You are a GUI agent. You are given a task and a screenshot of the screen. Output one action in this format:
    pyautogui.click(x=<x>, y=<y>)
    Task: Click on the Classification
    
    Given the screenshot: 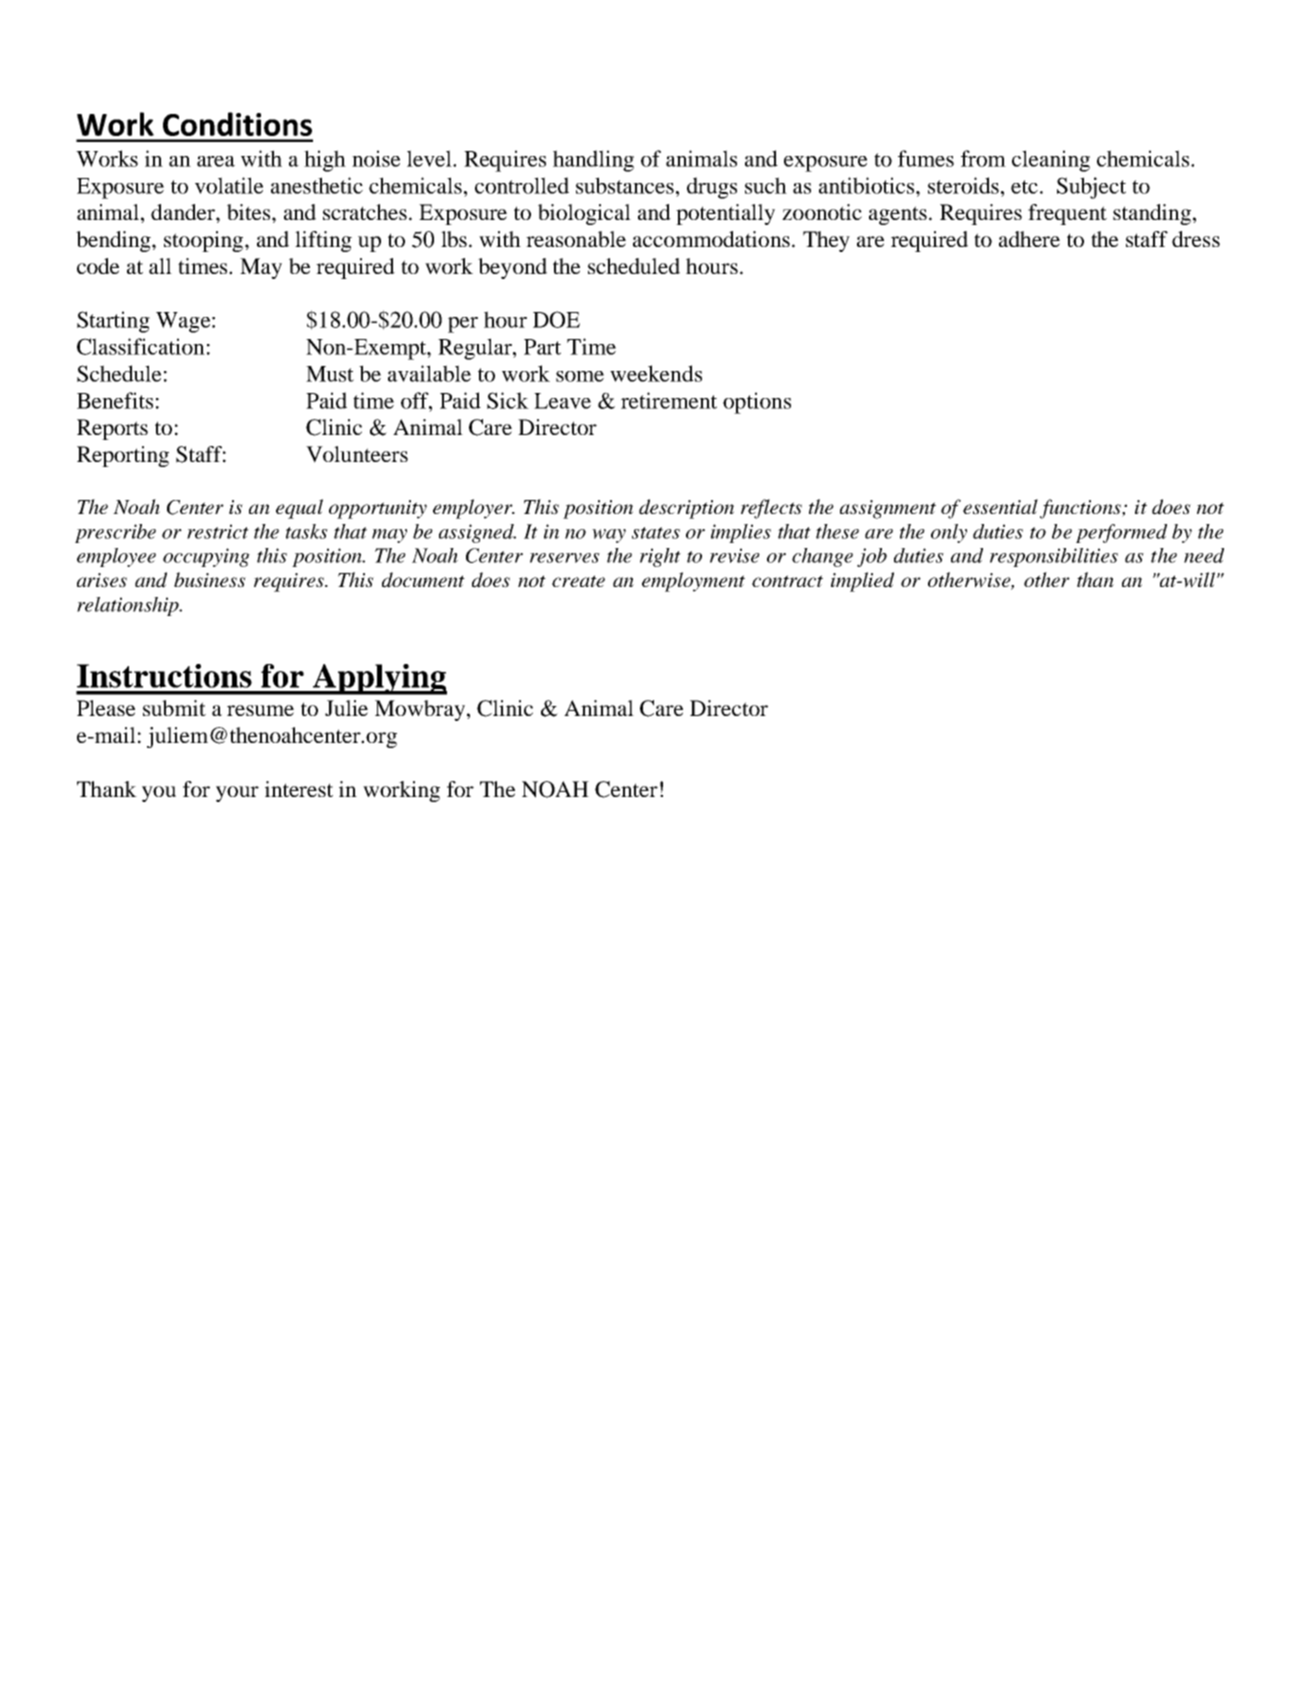 What is the action you would take?
    pyautogui.click(x=141, y=346)
